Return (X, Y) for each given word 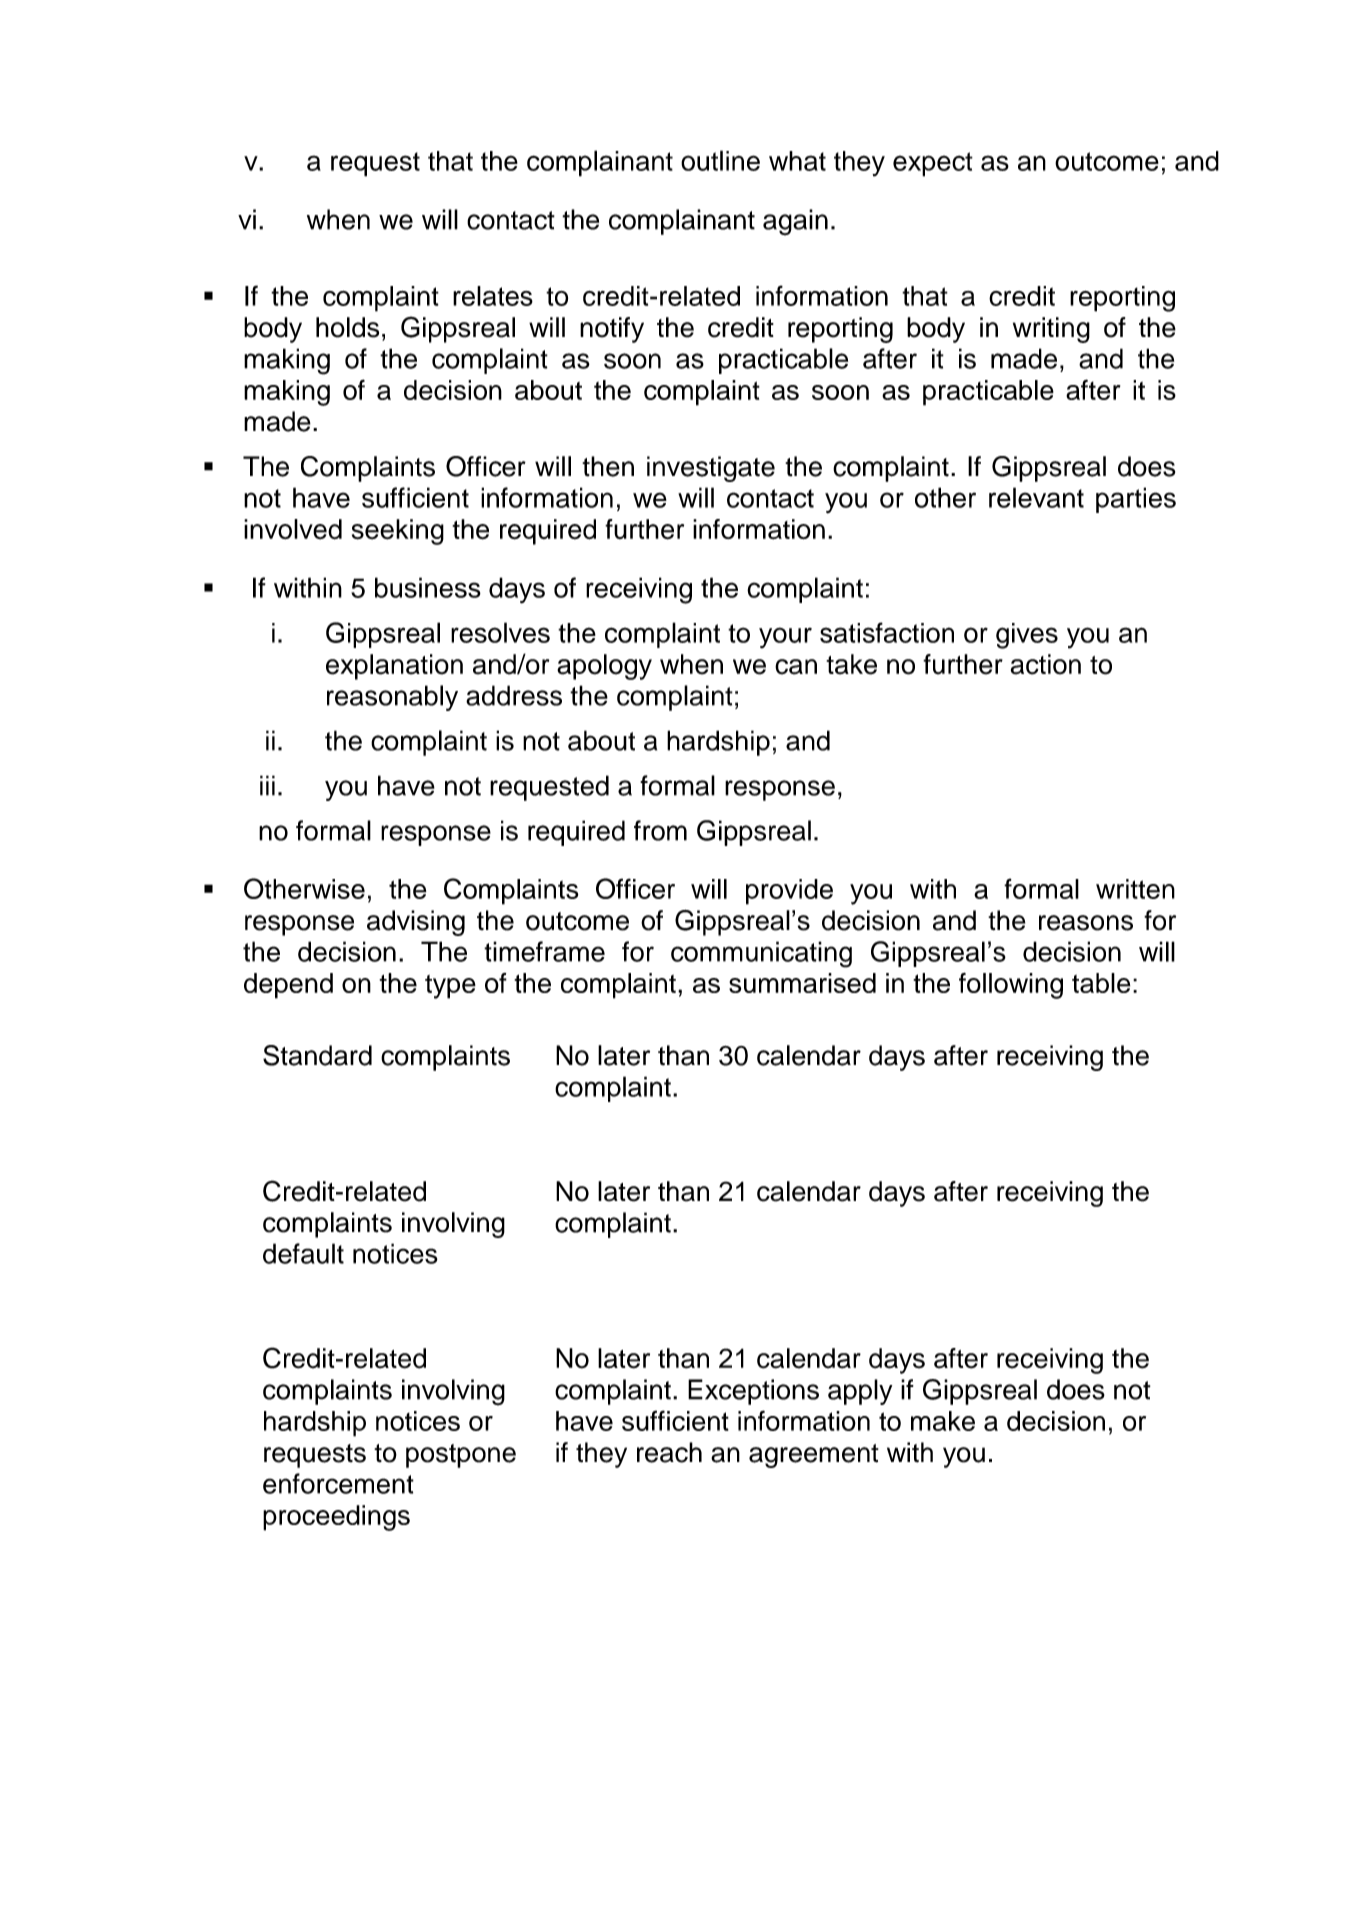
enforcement (338, 1483)
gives (1027, 636)
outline (720, 160)
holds (347, 327)
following (1011, 986)
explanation (394, 667)
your (785, 638)
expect (933, 164)
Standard (317, 1055)
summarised (802, 983)
